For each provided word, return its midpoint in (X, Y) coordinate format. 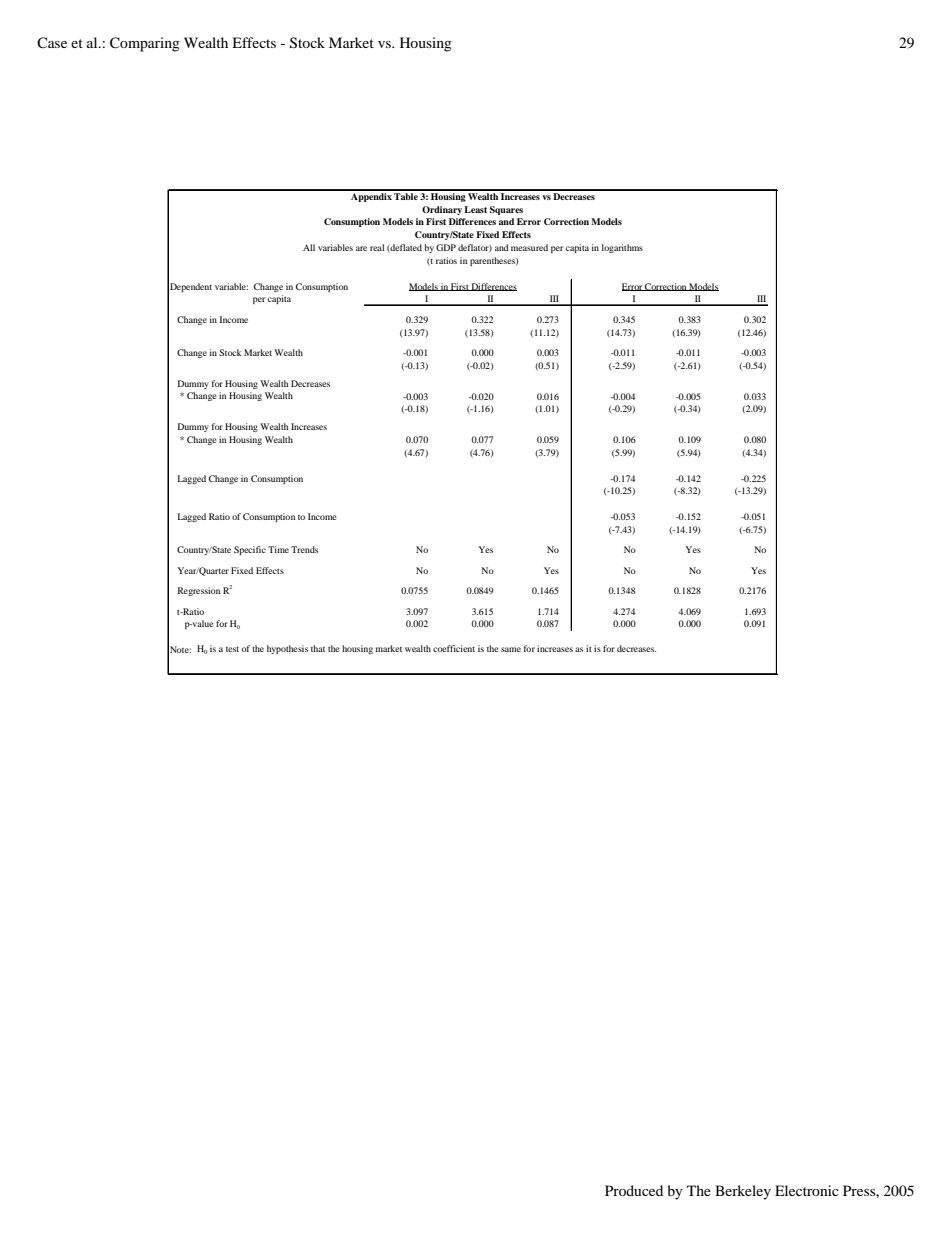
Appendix (371, 196)
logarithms (622, 248)
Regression (199, 591)
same (511, 649)
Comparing (145, 44)
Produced (634, 1190)
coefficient (454, 648)
